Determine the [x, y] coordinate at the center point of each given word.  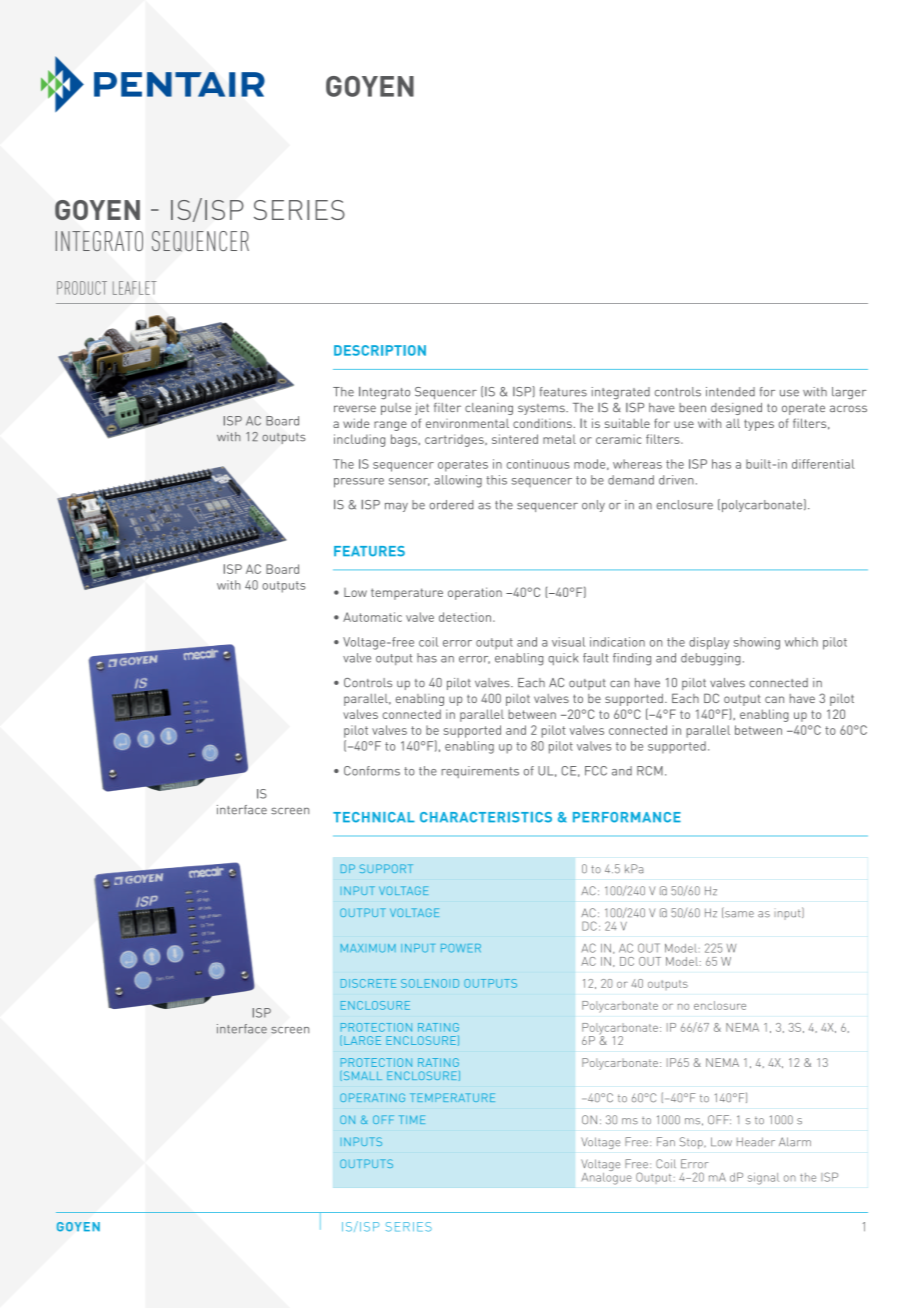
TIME [412, 1119]
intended [730, 392]
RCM [650, 771]
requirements [480, 772]
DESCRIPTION [380, 350]
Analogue [607, 1177]
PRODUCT [82, 288]
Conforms [372, 771]
